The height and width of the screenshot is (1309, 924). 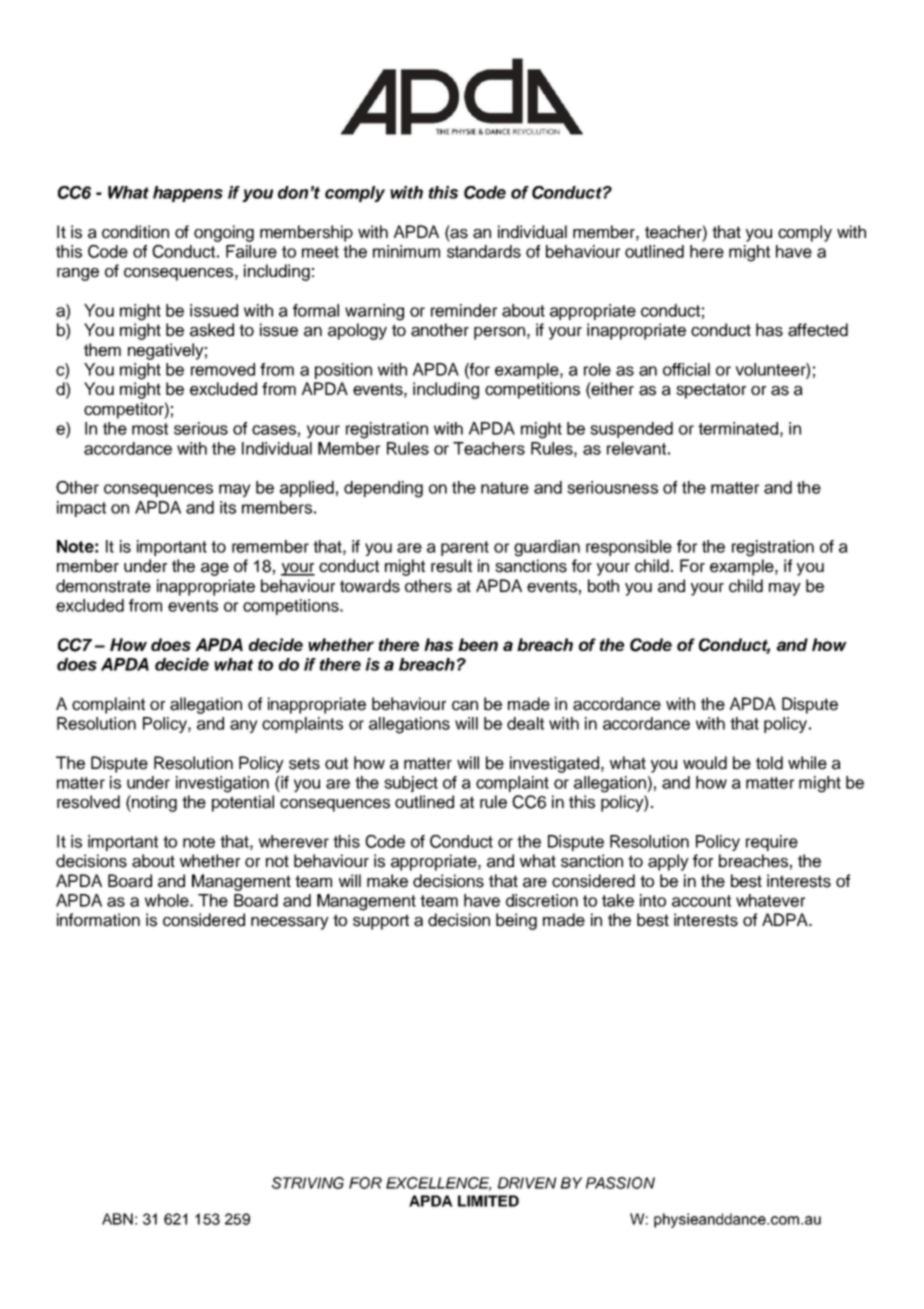 I want to click on any, so click(x=244, y=726).
